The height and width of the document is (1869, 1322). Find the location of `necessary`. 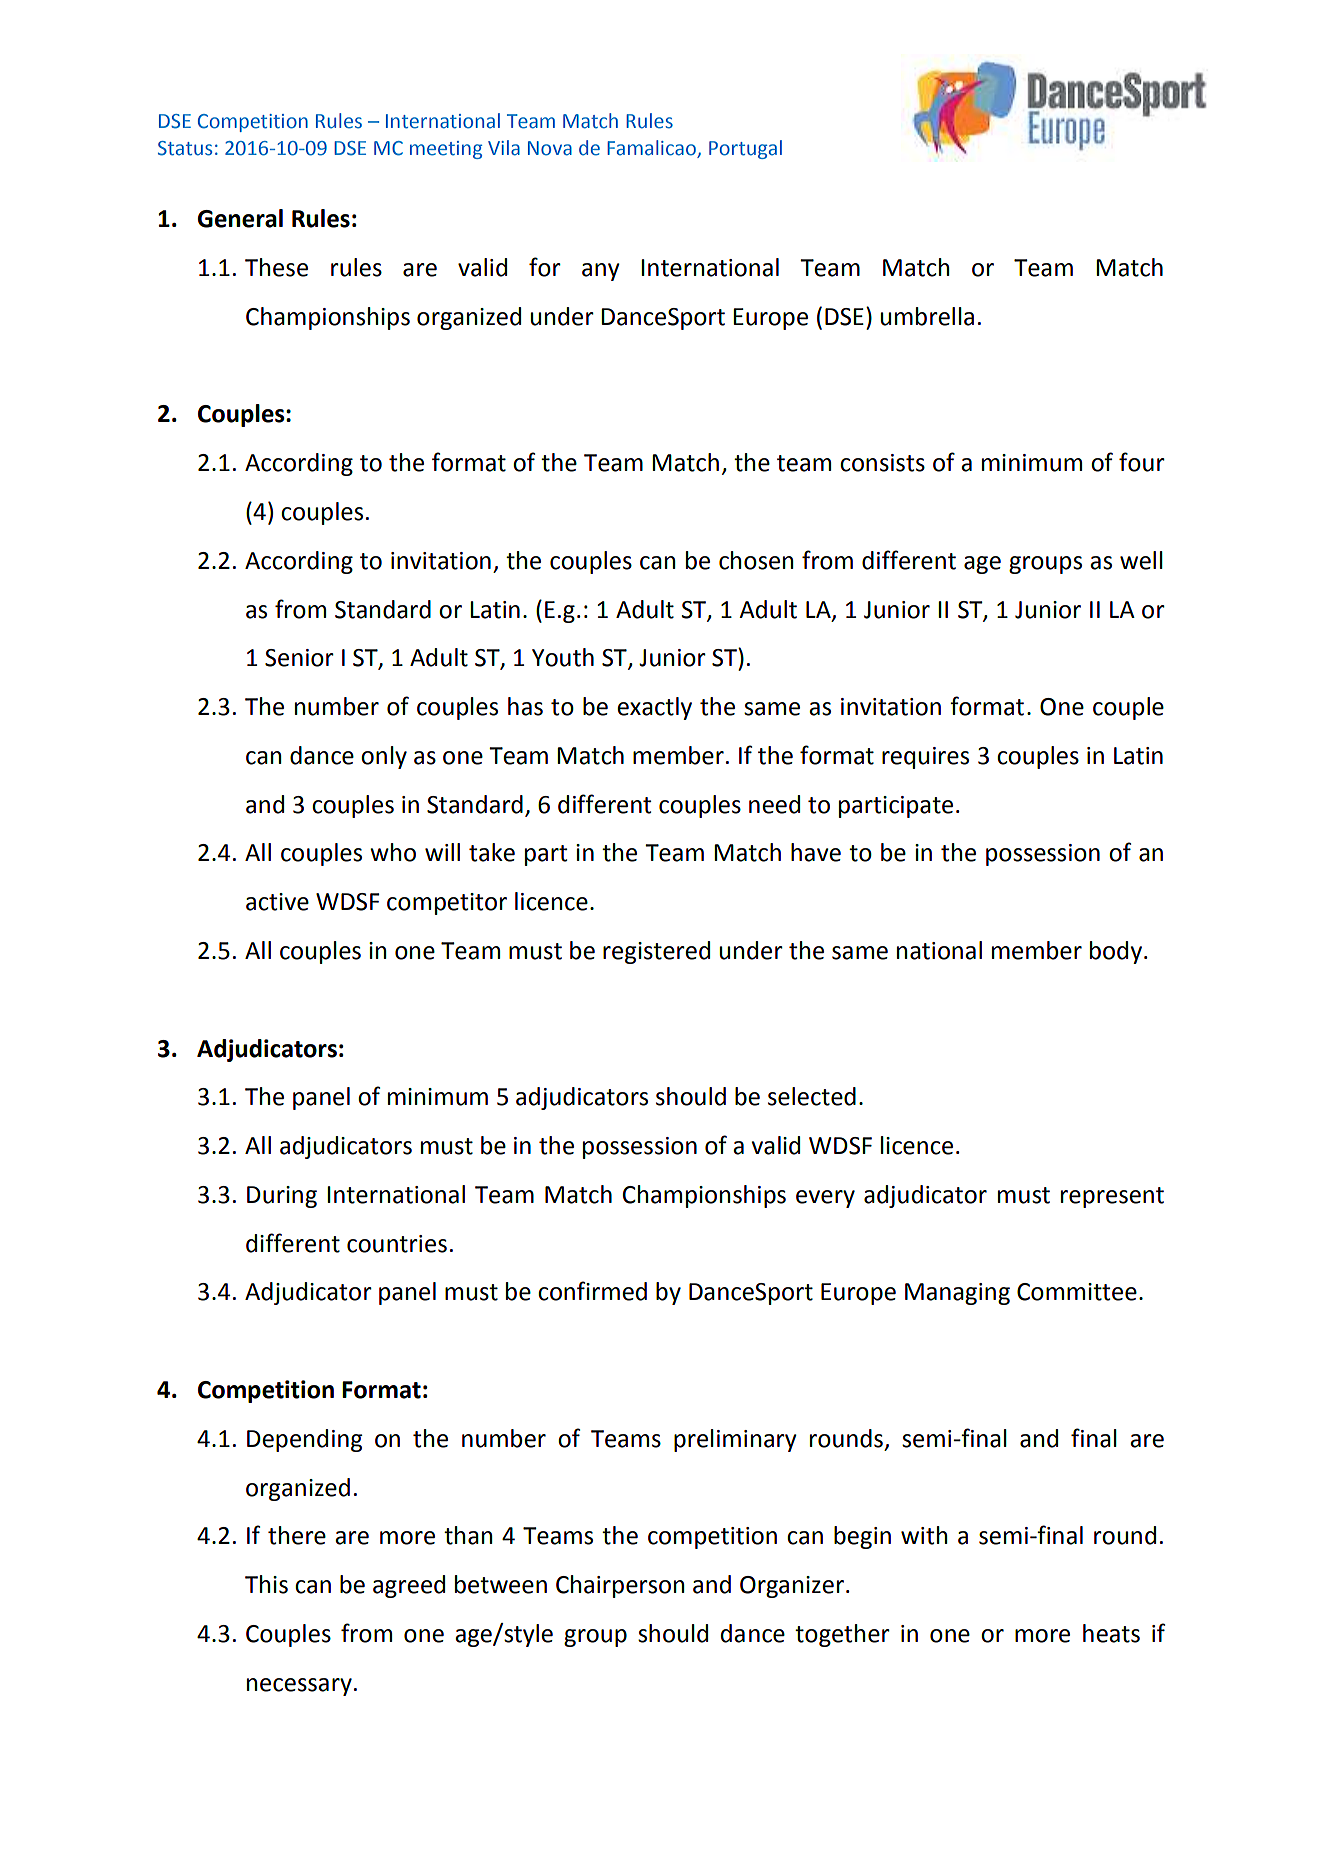

necessary is located at coordinates (299, 1687).
